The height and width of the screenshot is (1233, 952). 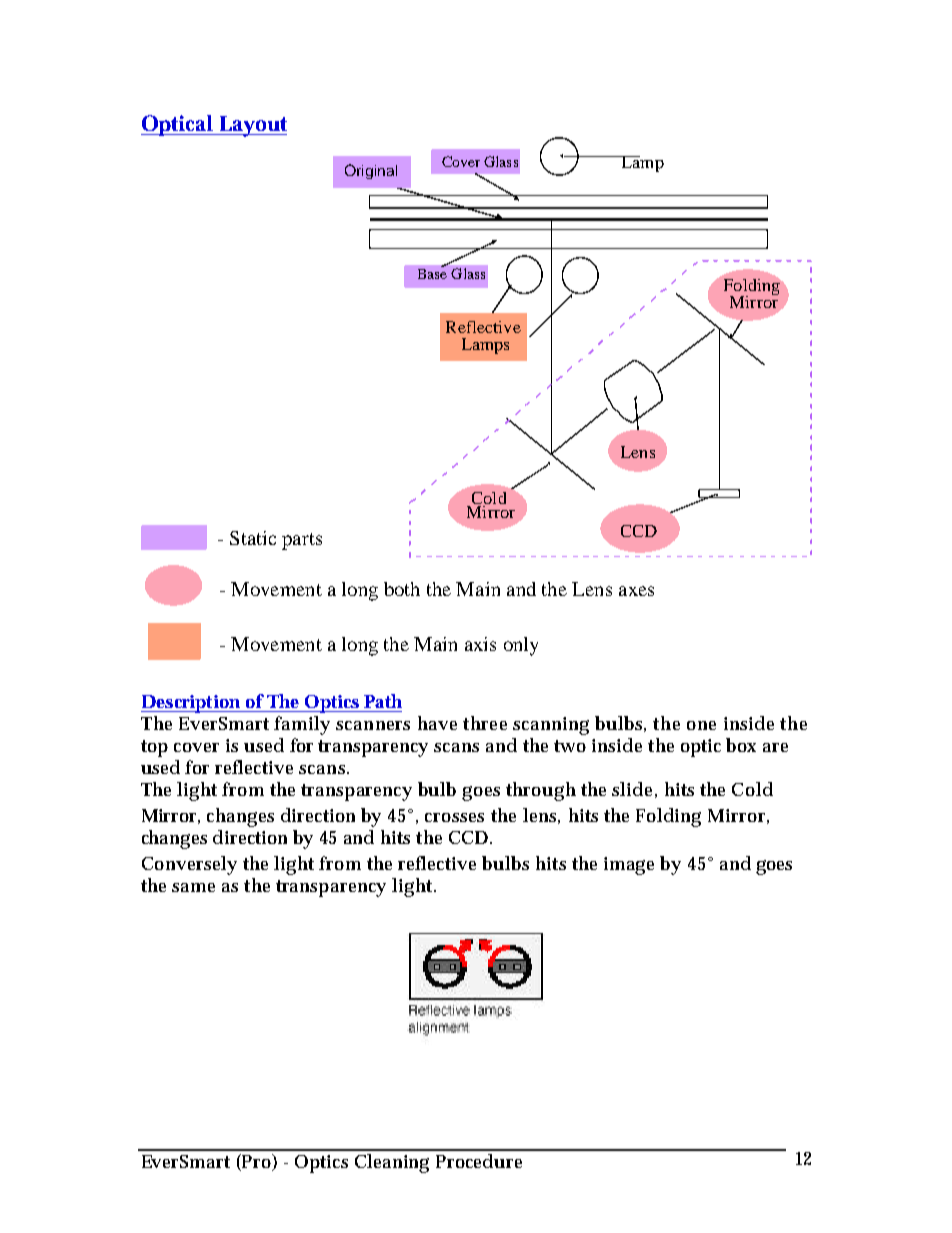 I want to click on Description, so click(x=191, y=704).
